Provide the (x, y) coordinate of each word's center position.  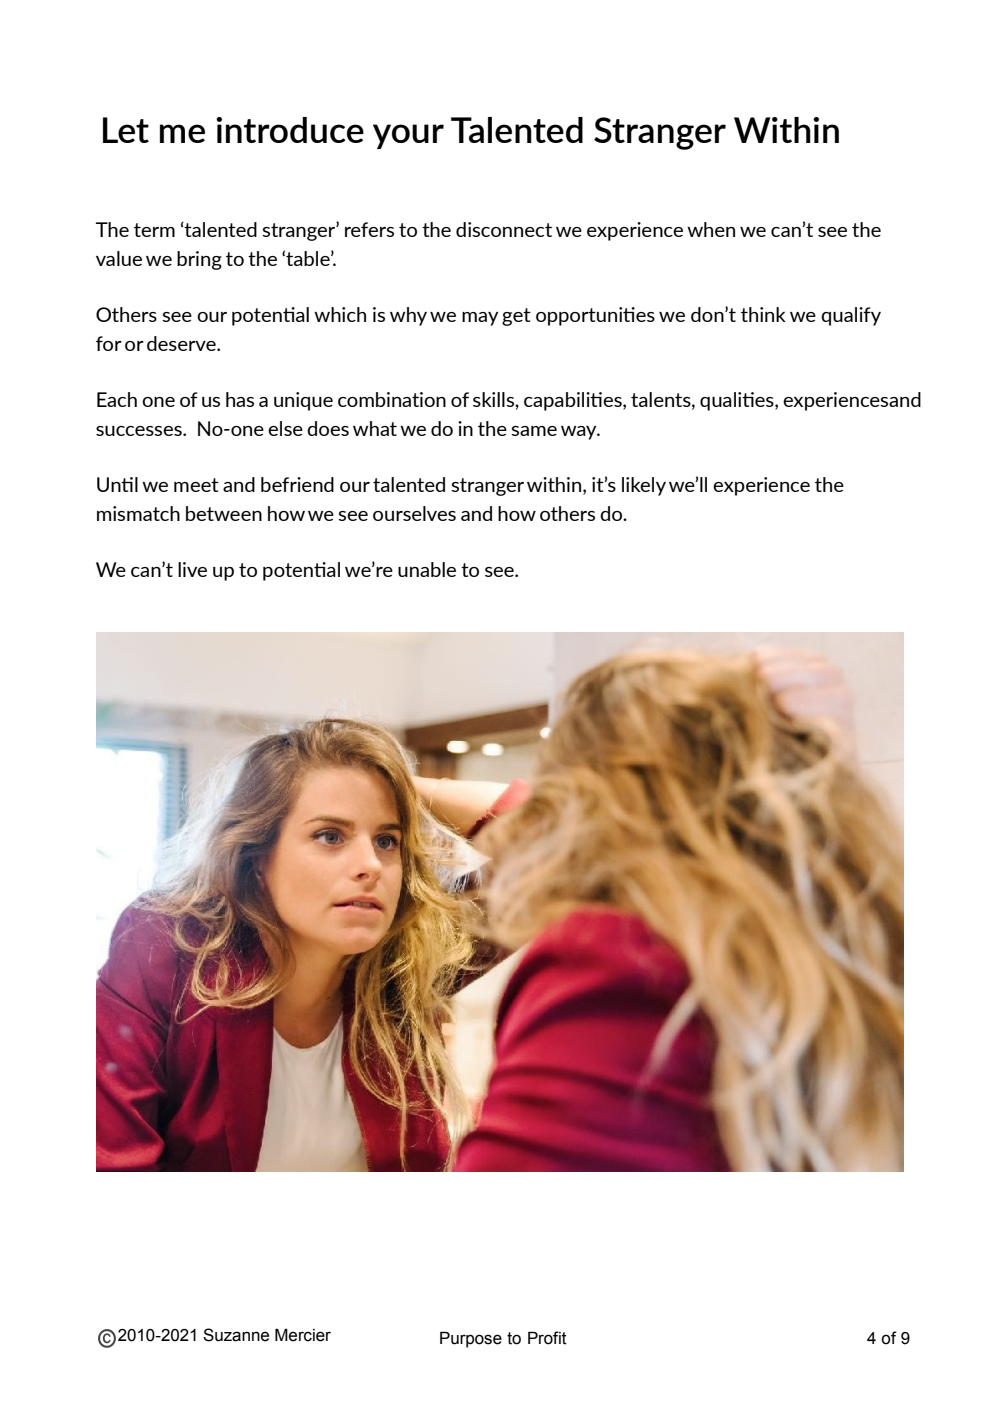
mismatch (138, 513)
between (224, 513)
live (192, 569)
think (763, 314)
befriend (297, 484)
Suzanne (236, 1335)
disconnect (504, 229)
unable (427, 569)
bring (199, 260)
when (711, 229)
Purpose (471, 1340)
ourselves (414, 513)
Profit (547, 1338)
